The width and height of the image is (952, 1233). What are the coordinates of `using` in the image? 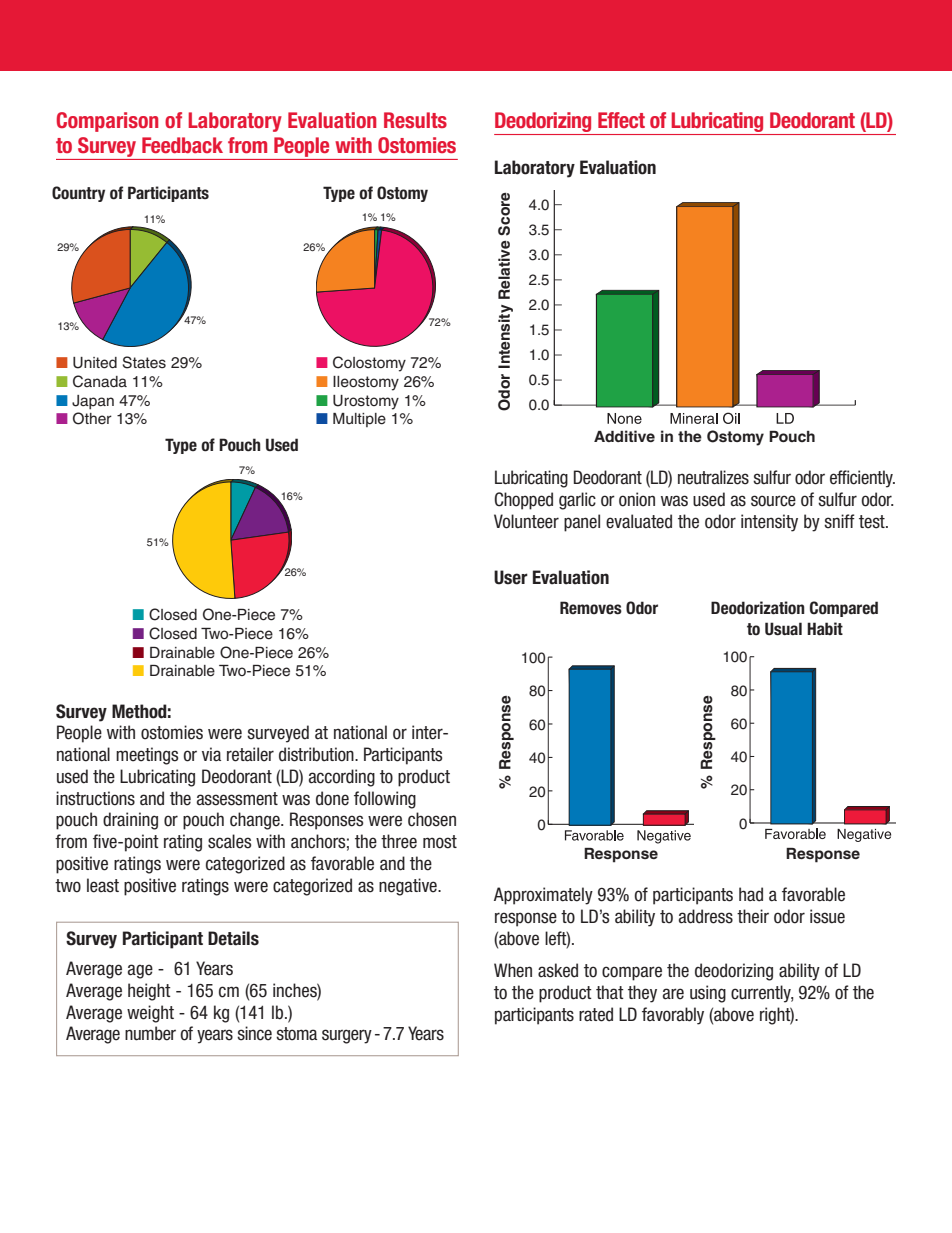 It's located at (708, 994).
